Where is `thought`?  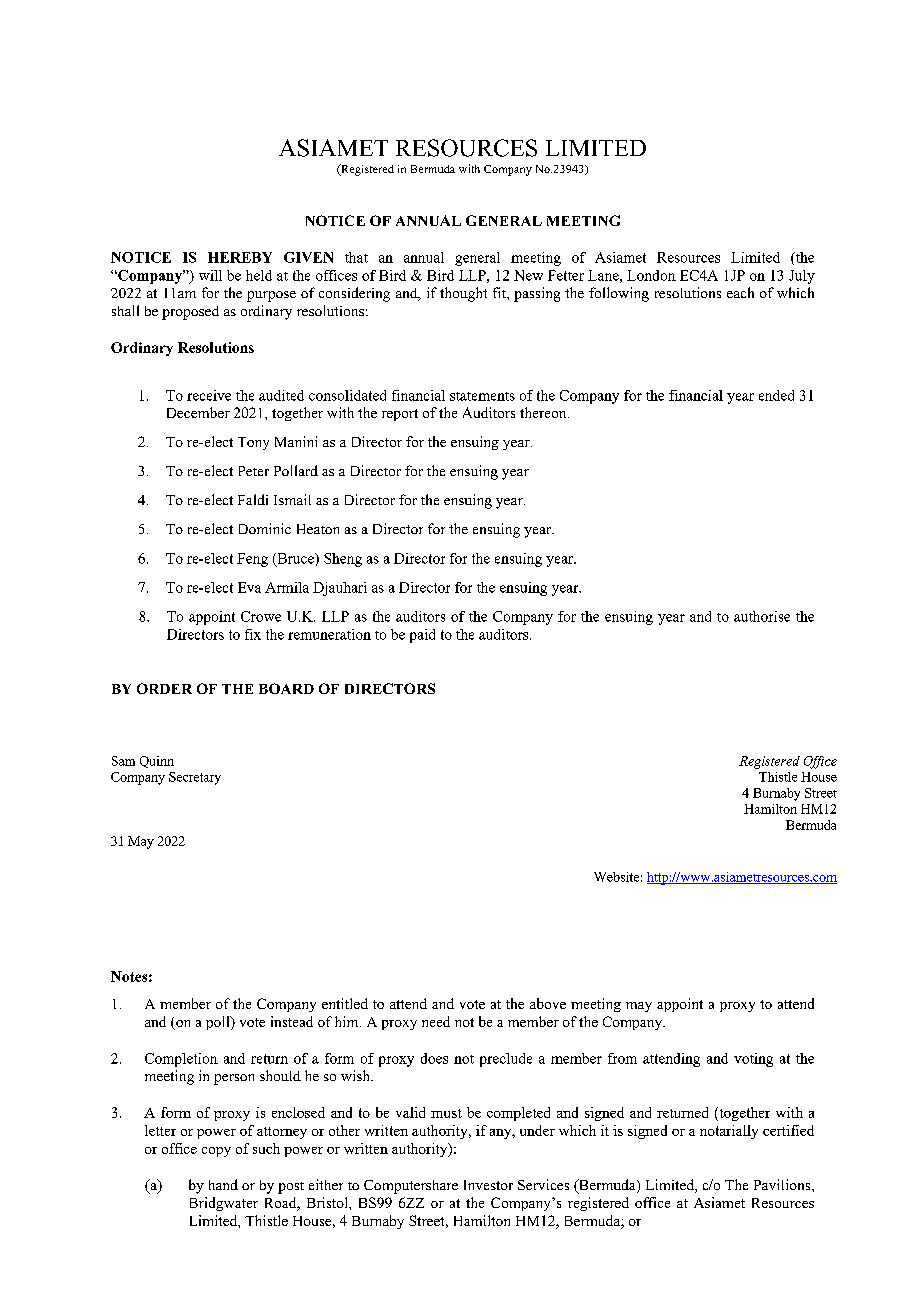 thought is located at coordinates (463, 294).
